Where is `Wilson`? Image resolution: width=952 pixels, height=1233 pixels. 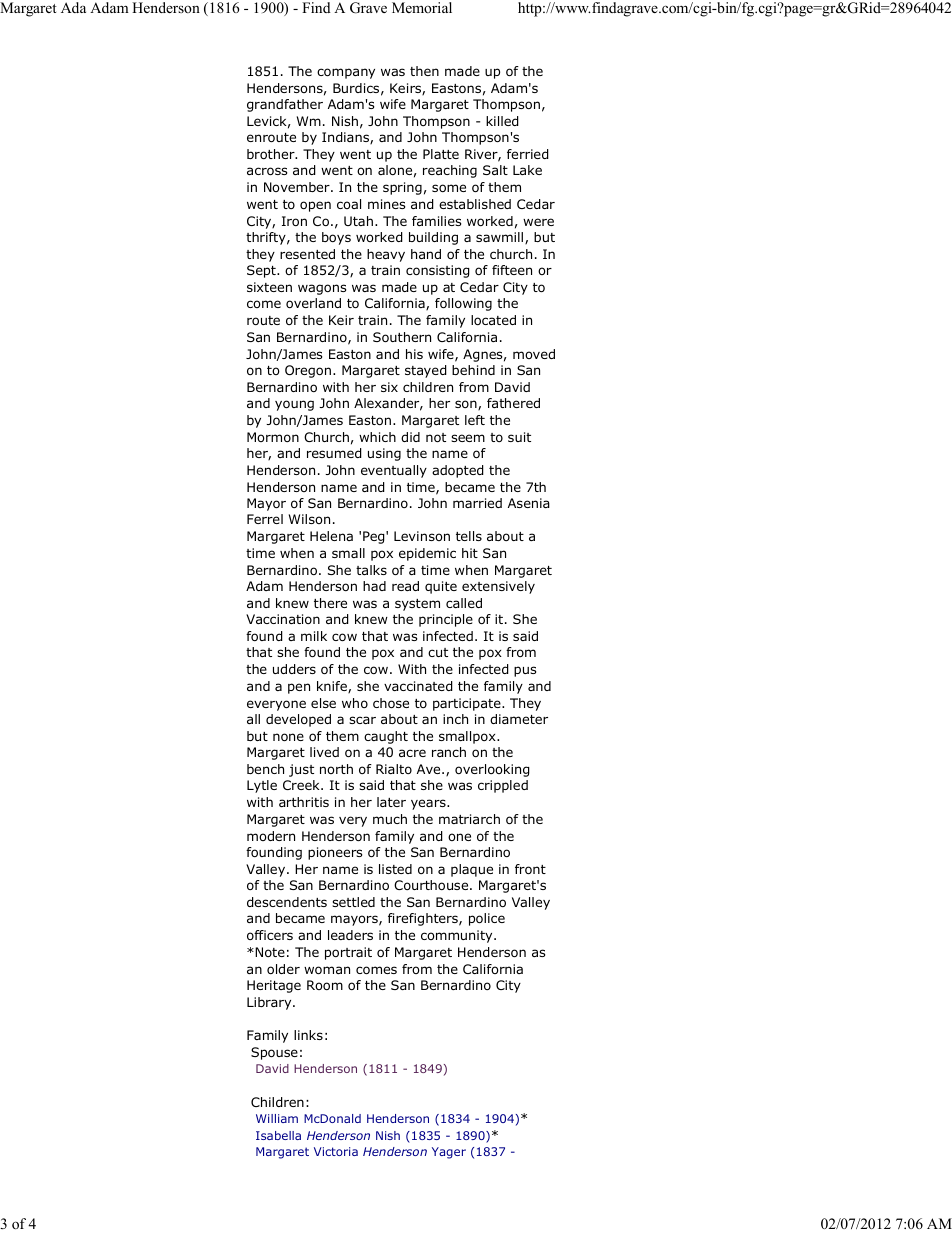
Wilson is located at coordinates (309, 519).
